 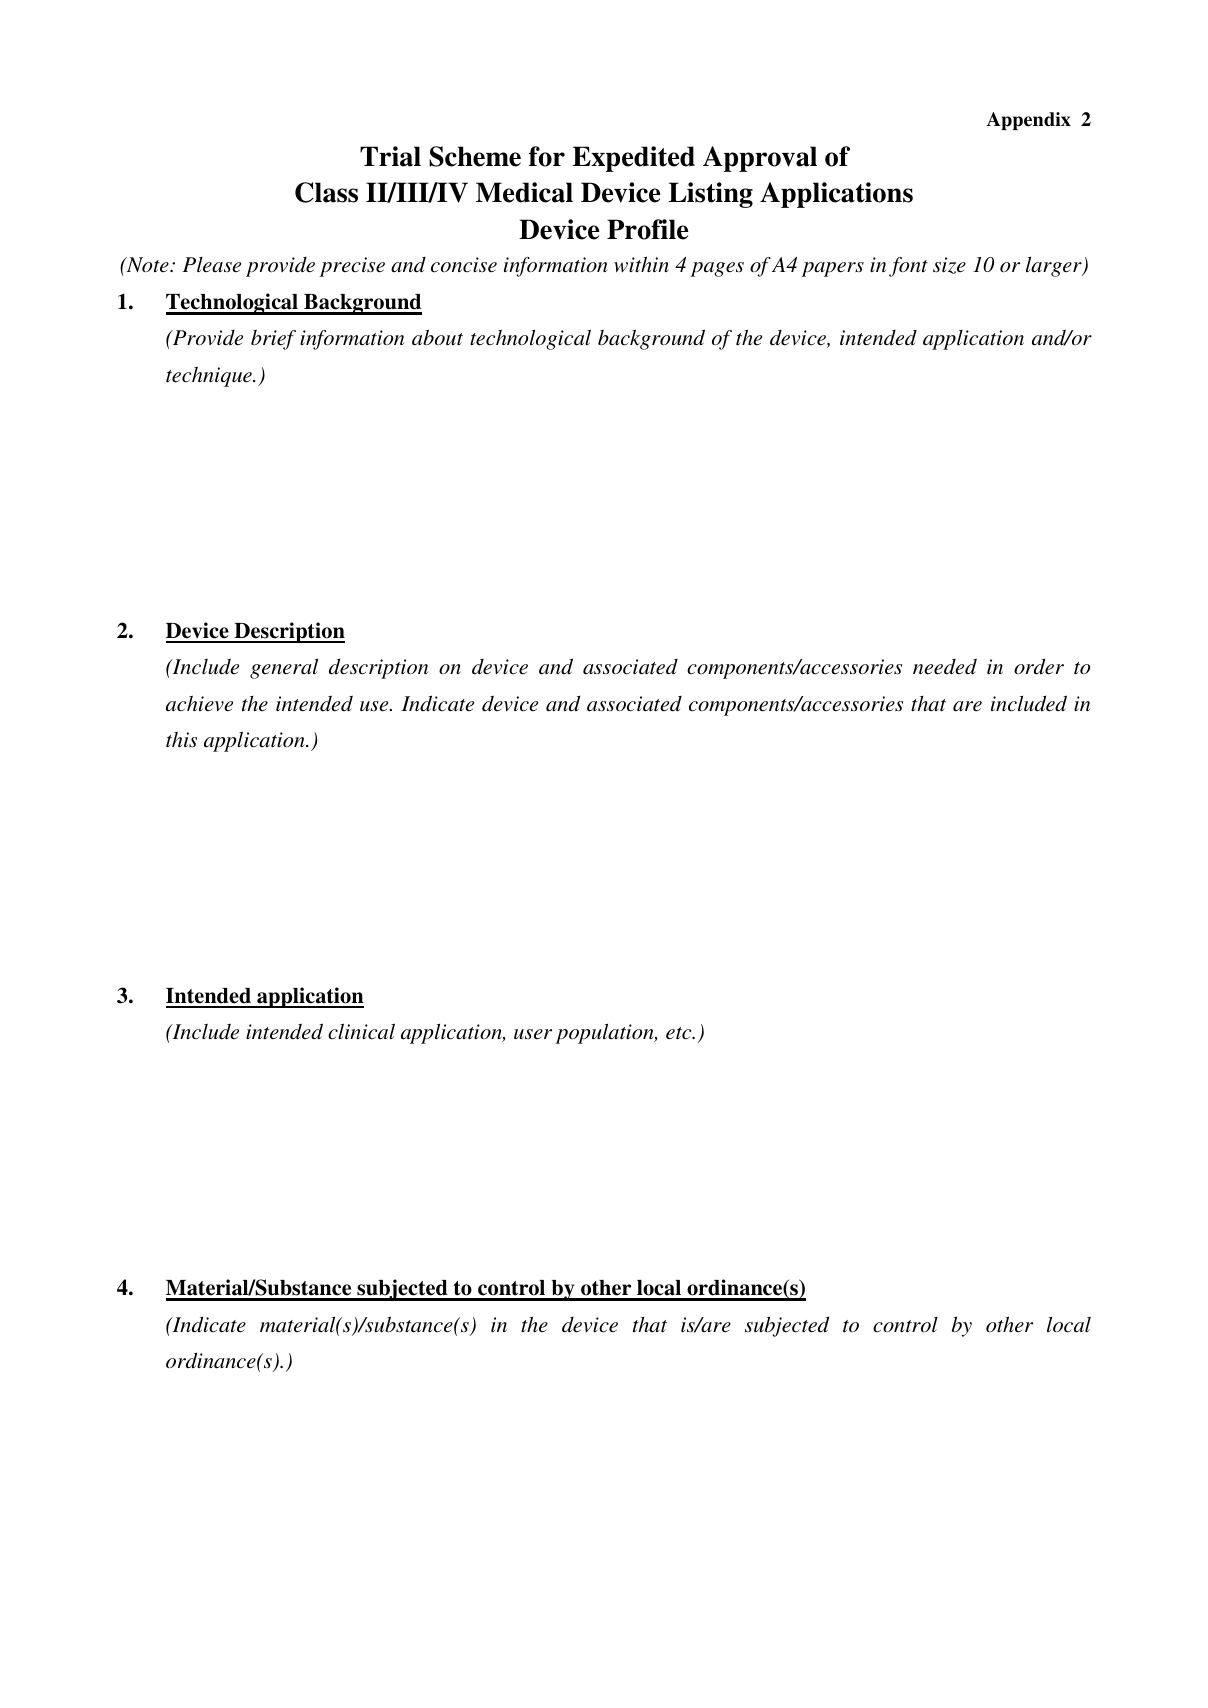 What do you see at coordinates (361, 1031) in the screenshot?
I see `clinical` at bounding box center [361, 1031].
